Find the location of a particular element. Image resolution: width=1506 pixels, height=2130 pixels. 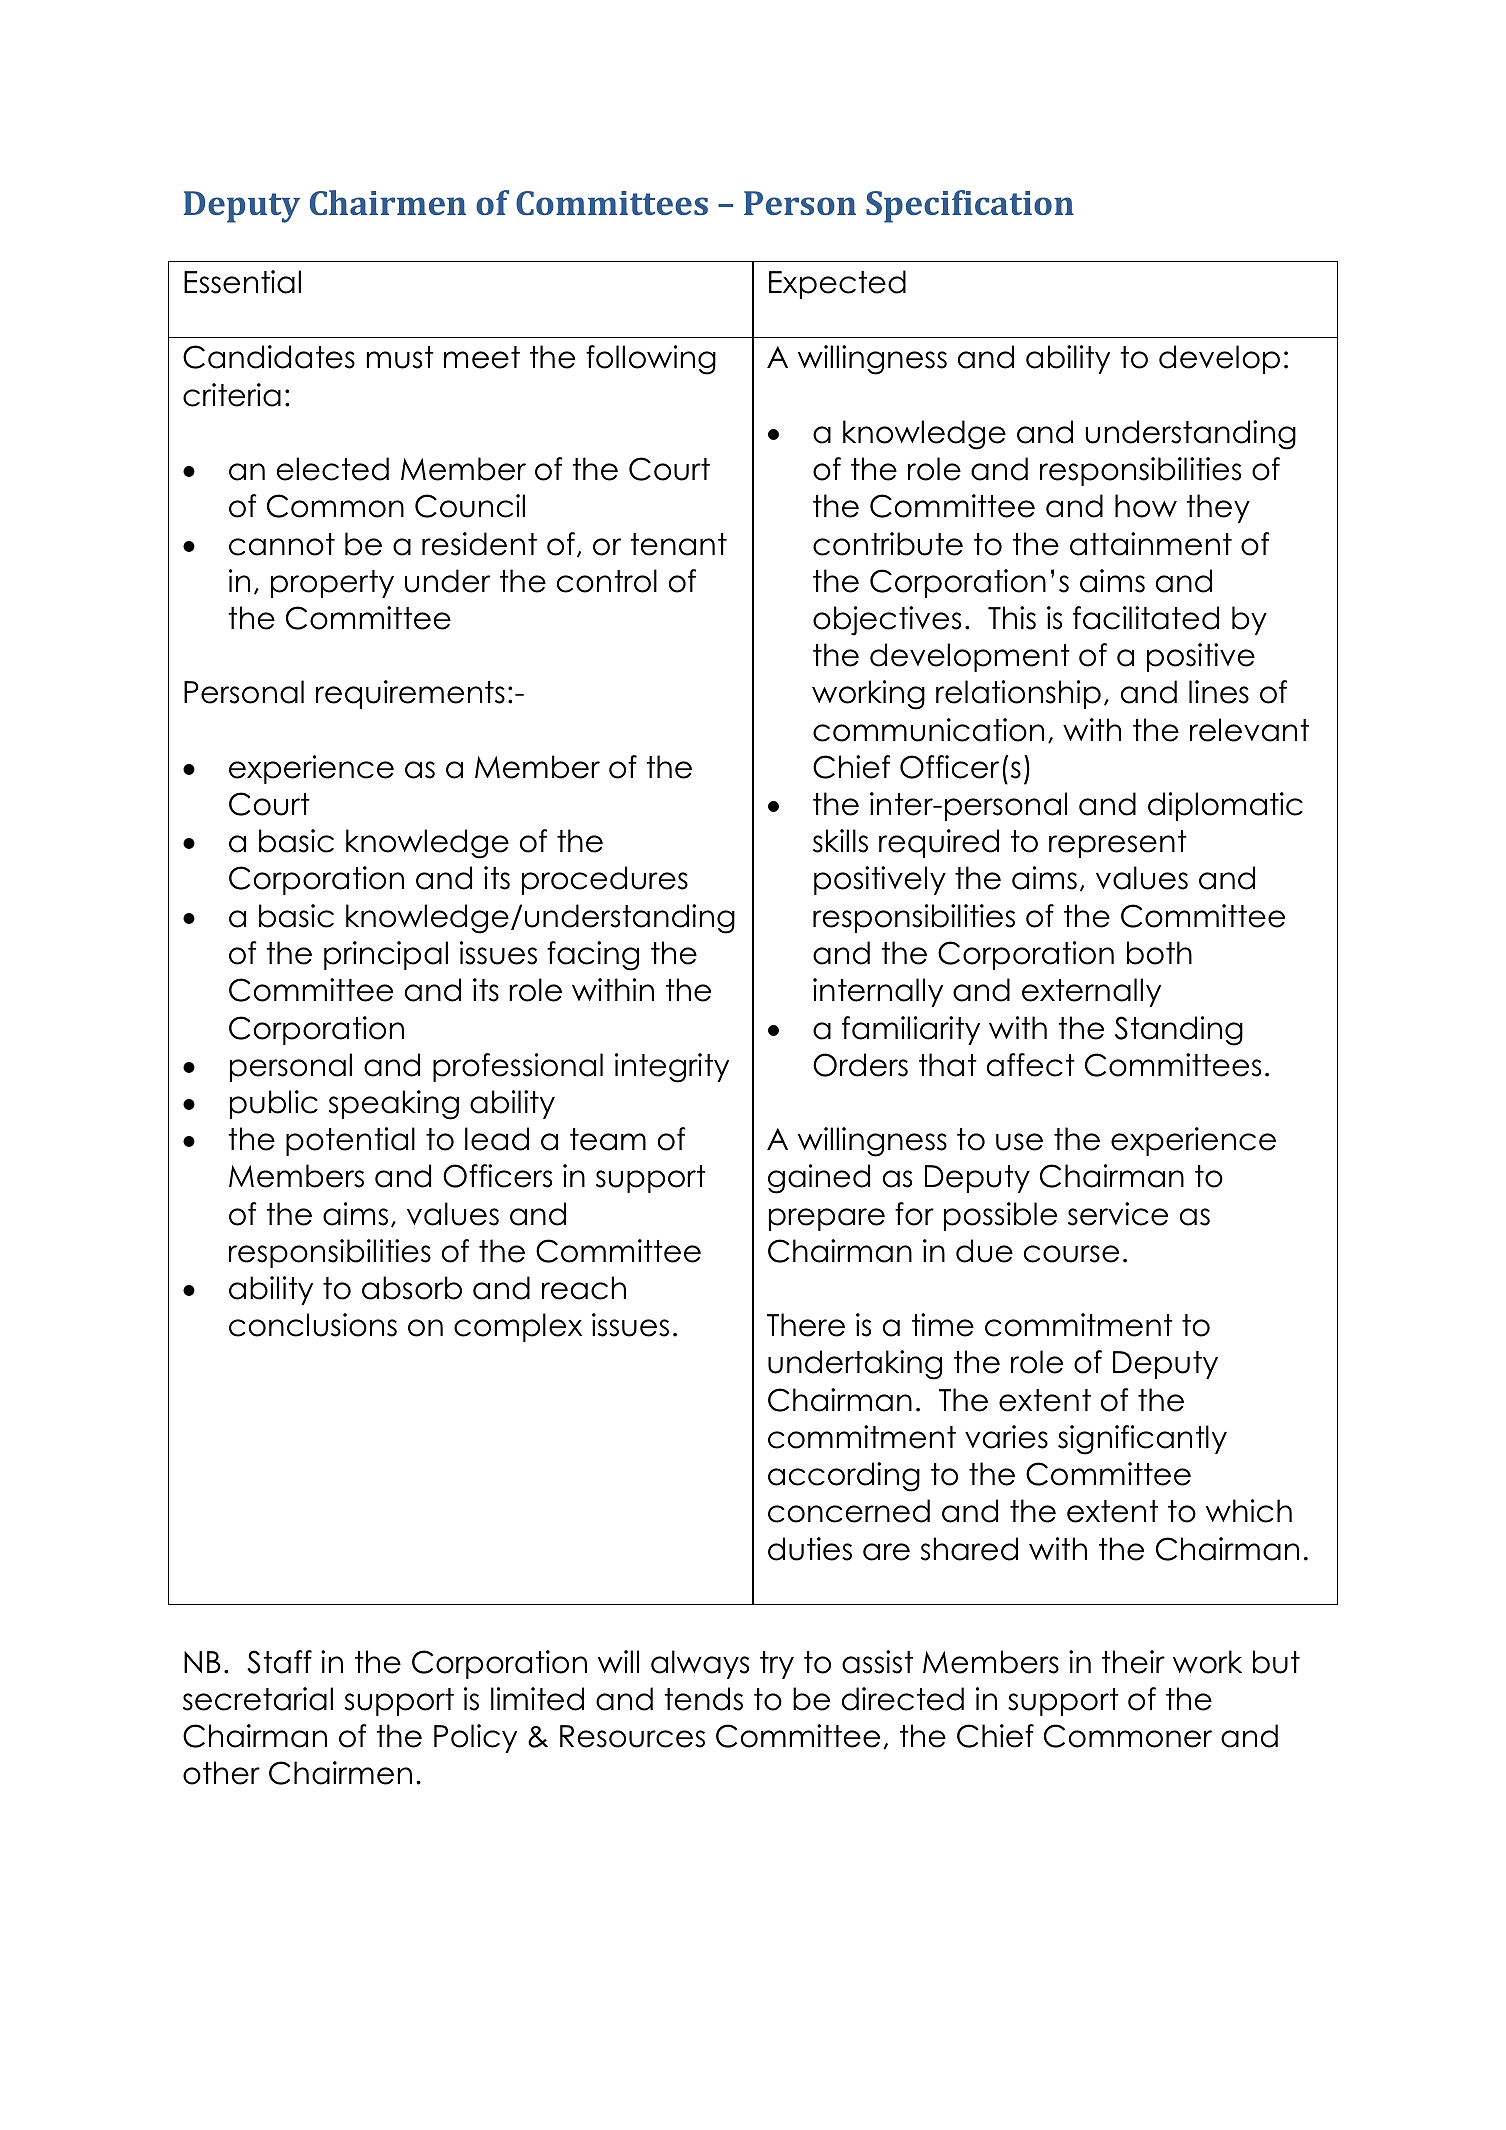

tends is located at coordinates (703, 1699).
